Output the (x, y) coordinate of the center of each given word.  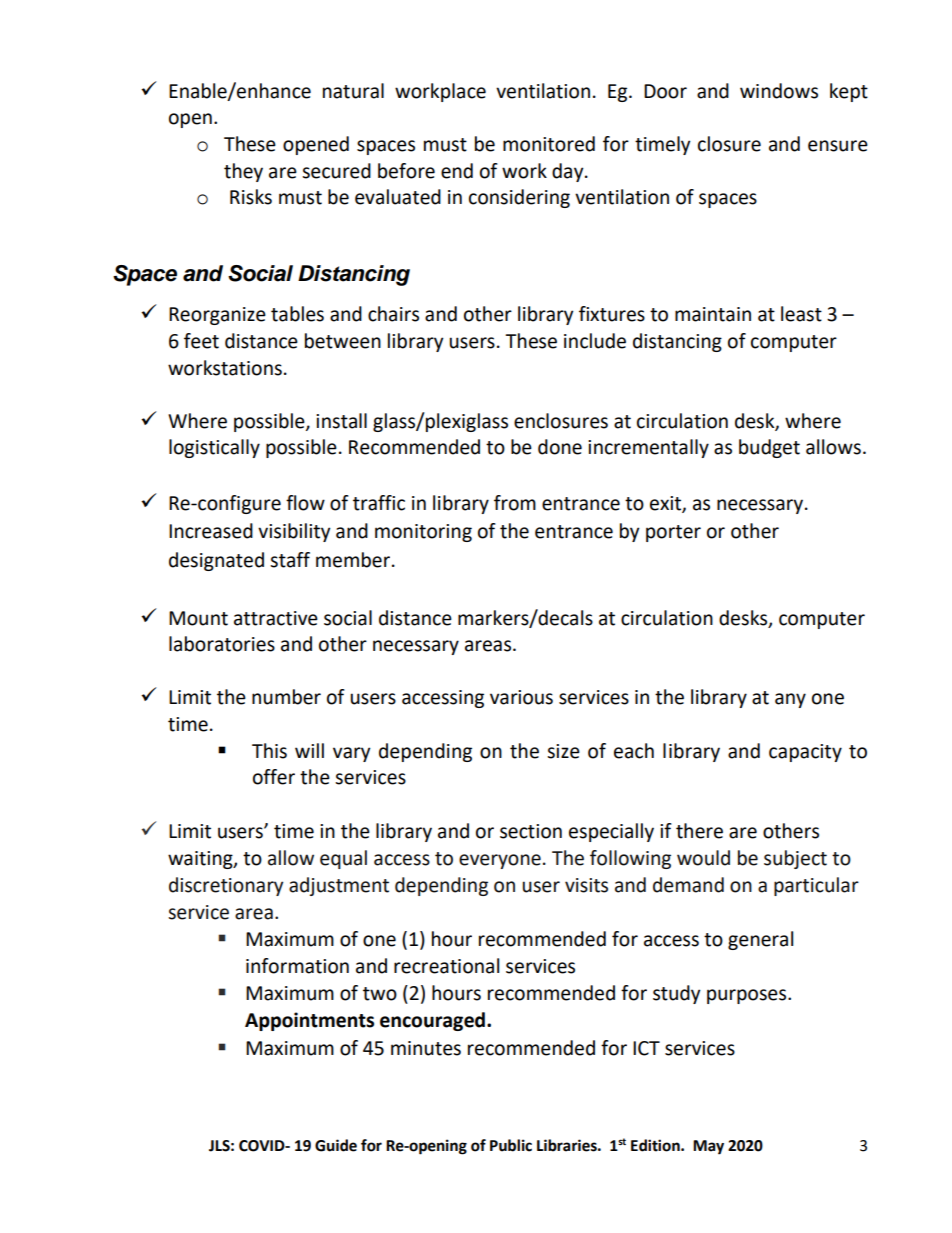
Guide (336, 1145)
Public (511, 1145)
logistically (214, 448)
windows (779, 91)
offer (274, 777)
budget (769, 448)
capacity (805, 753)
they (243, 172)
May (708, 1147)
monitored (549, 144)
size (563, 751)
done (560, 447)
